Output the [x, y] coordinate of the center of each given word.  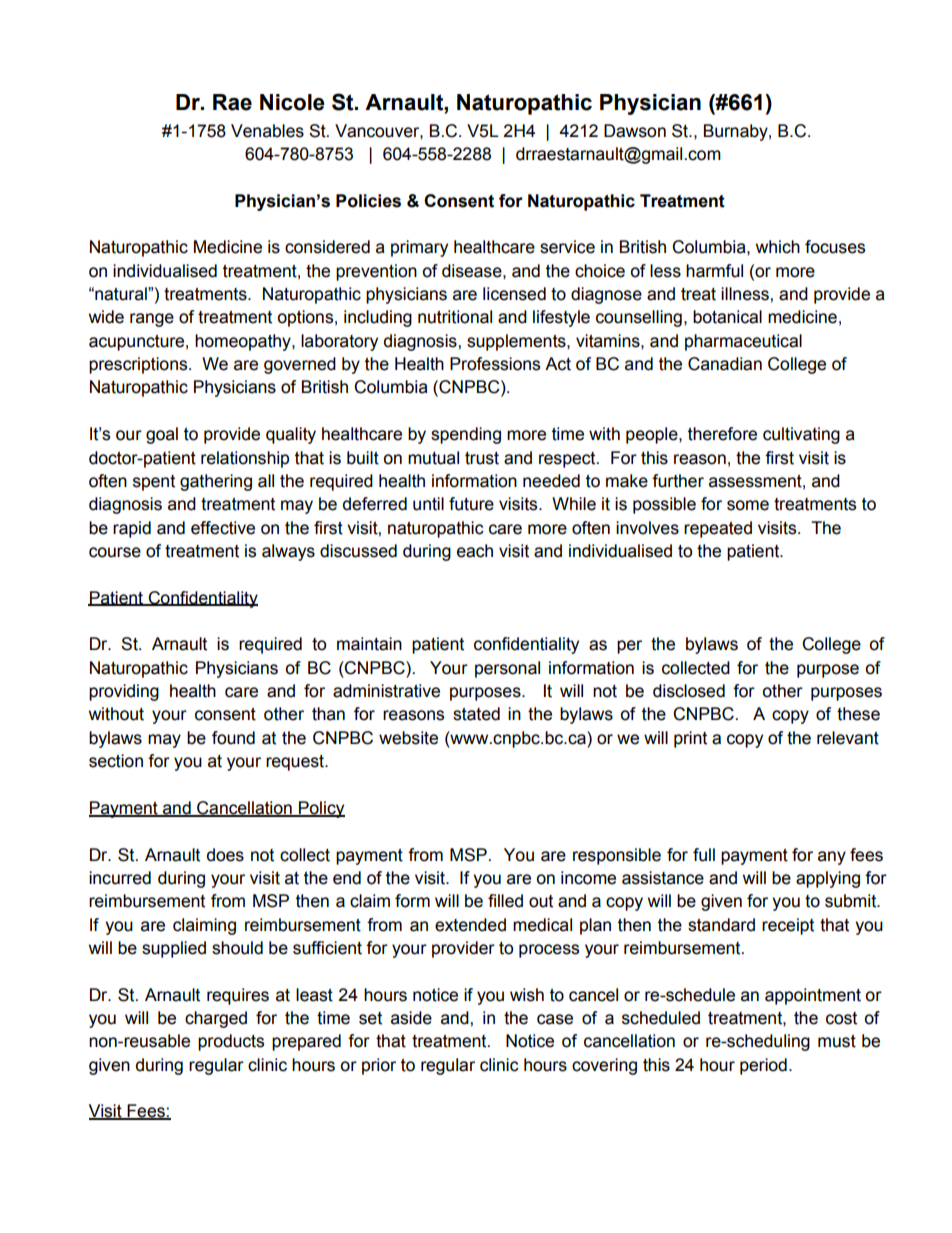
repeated [718, 529]
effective [223, 528]
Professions [495, 364]
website [408, 738]
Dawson [635, 131]
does [225, 855]
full [704, 855]
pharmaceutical [743, 342]
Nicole [292, 102]
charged [216, 1019]
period [763, 1066]
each [475, 551]
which [778, 247]
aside [411, 1018]
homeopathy [244, 342]
